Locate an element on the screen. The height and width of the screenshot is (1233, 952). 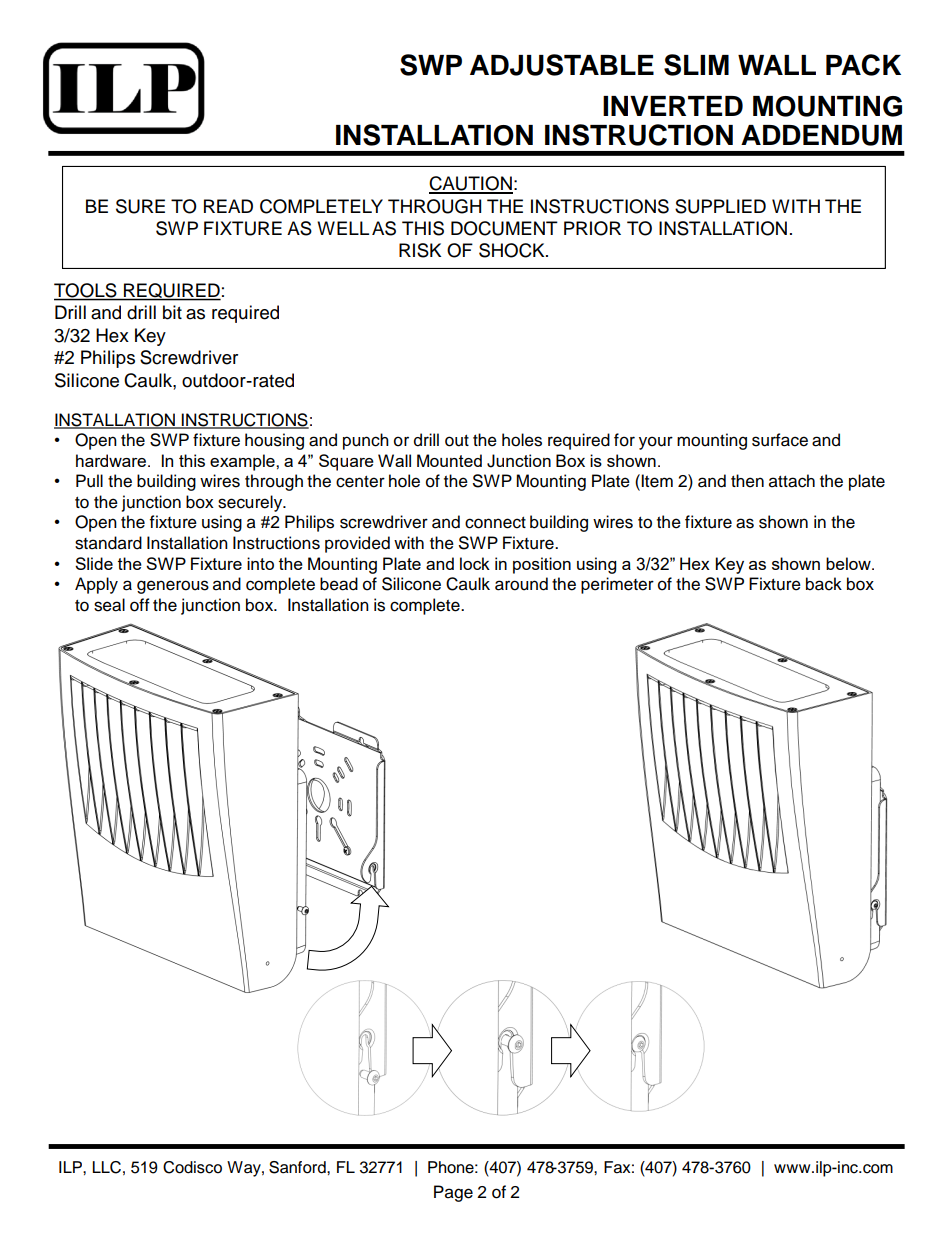
SURE is located at coordinates (140, 206).
